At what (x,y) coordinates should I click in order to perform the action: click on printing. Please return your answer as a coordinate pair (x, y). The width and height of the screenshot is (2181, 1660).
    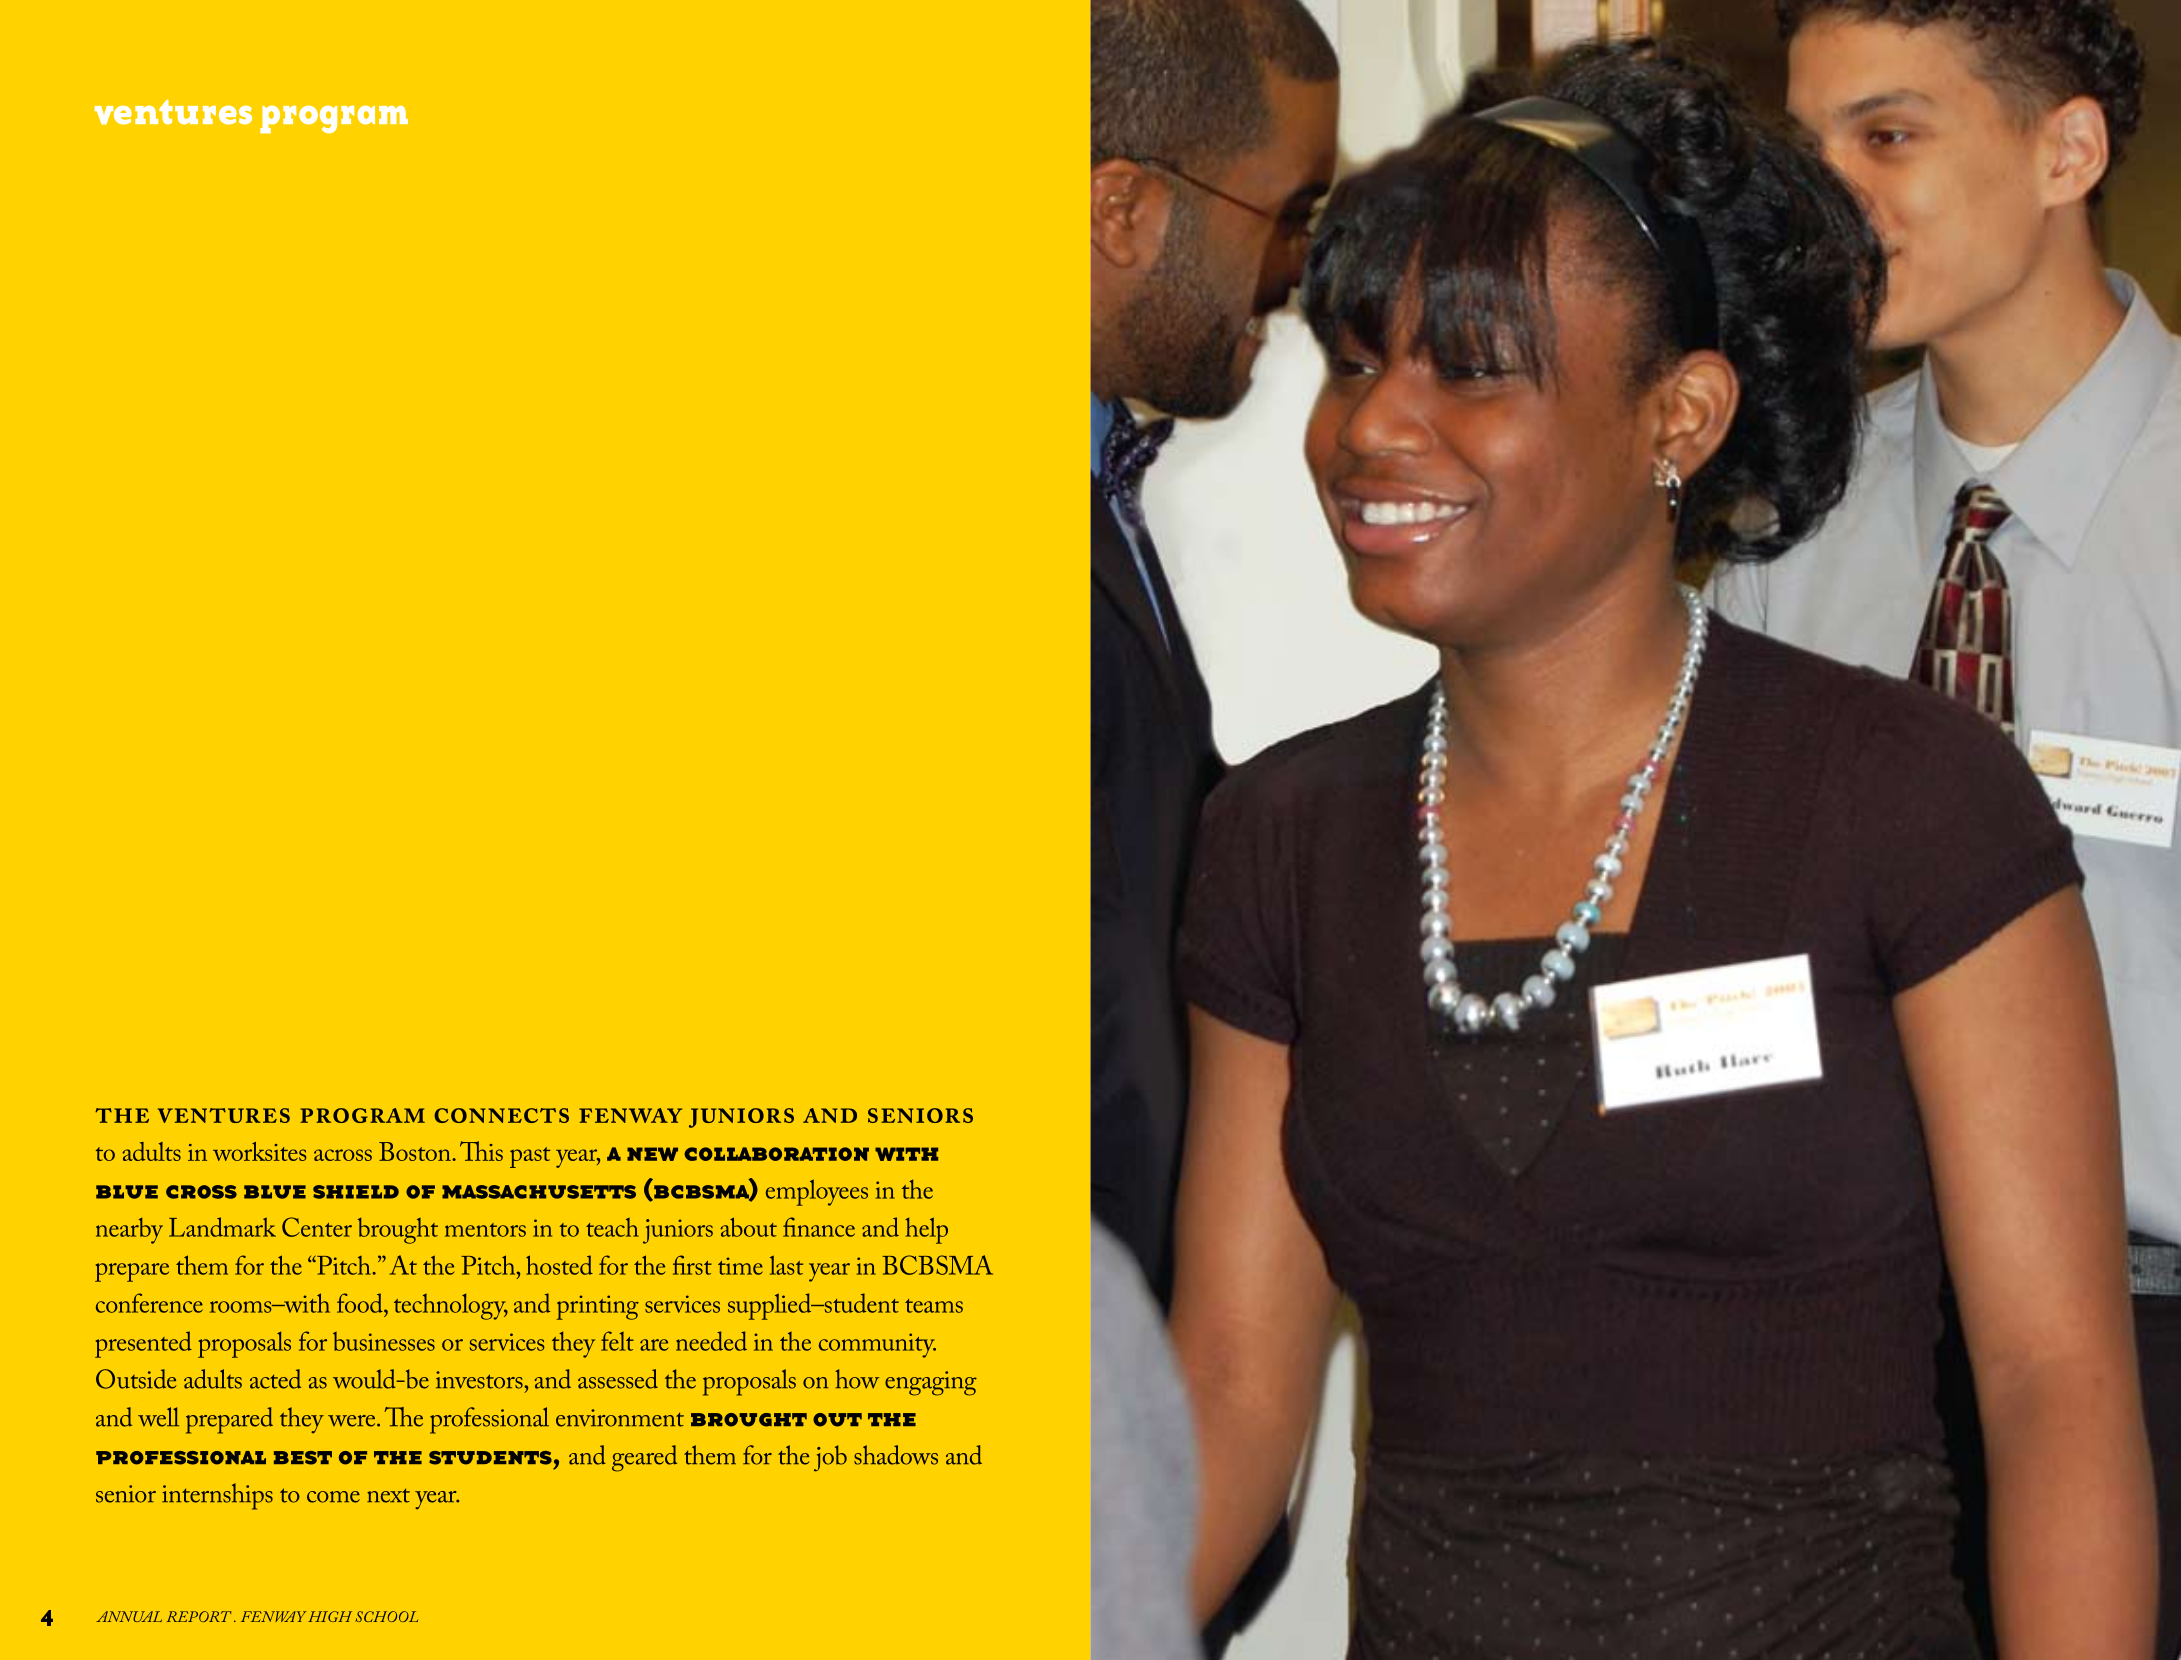
    Looking at the image, I should click on (598, 1307).
